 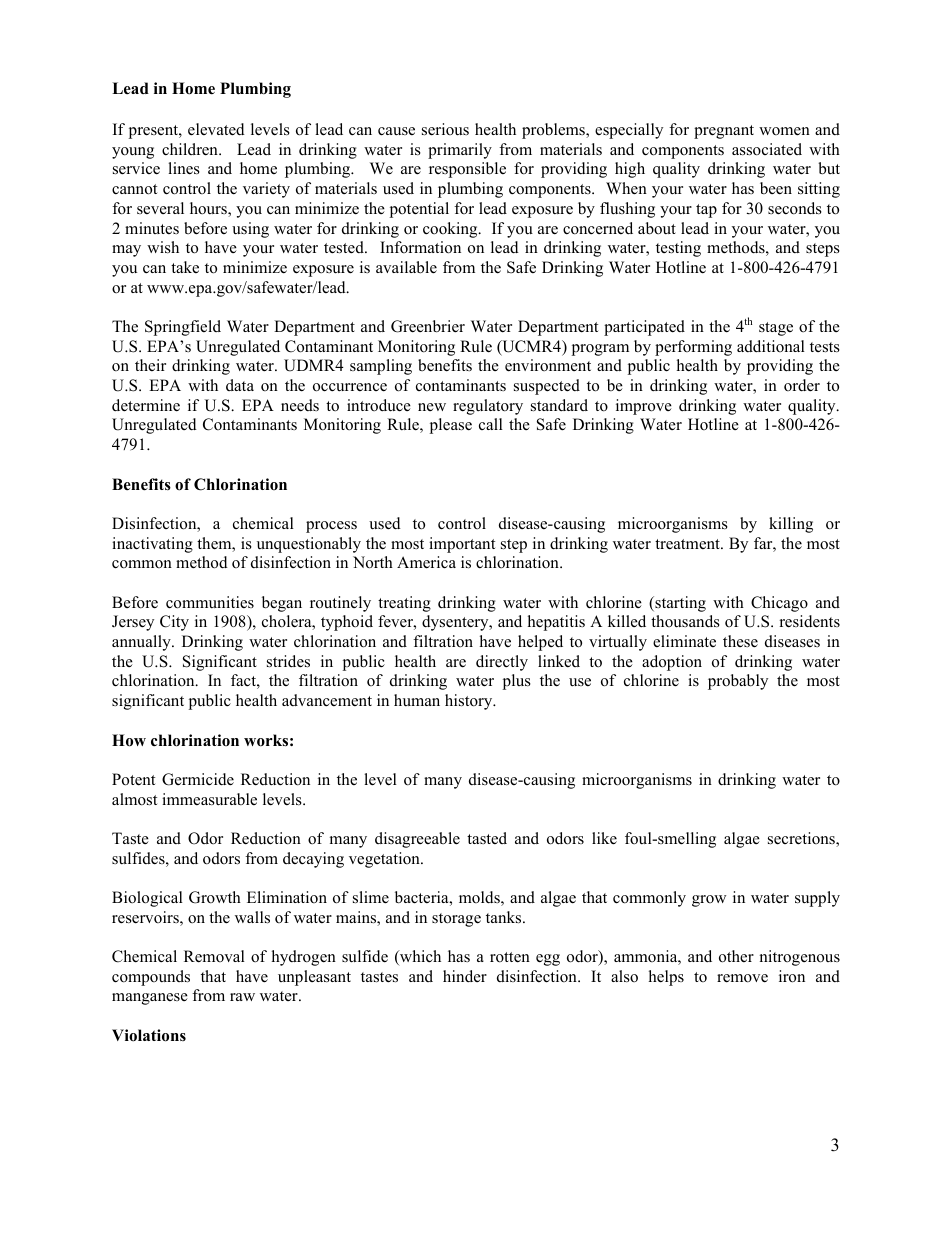 I want to click on hinder, so click(x=465, y=976).
